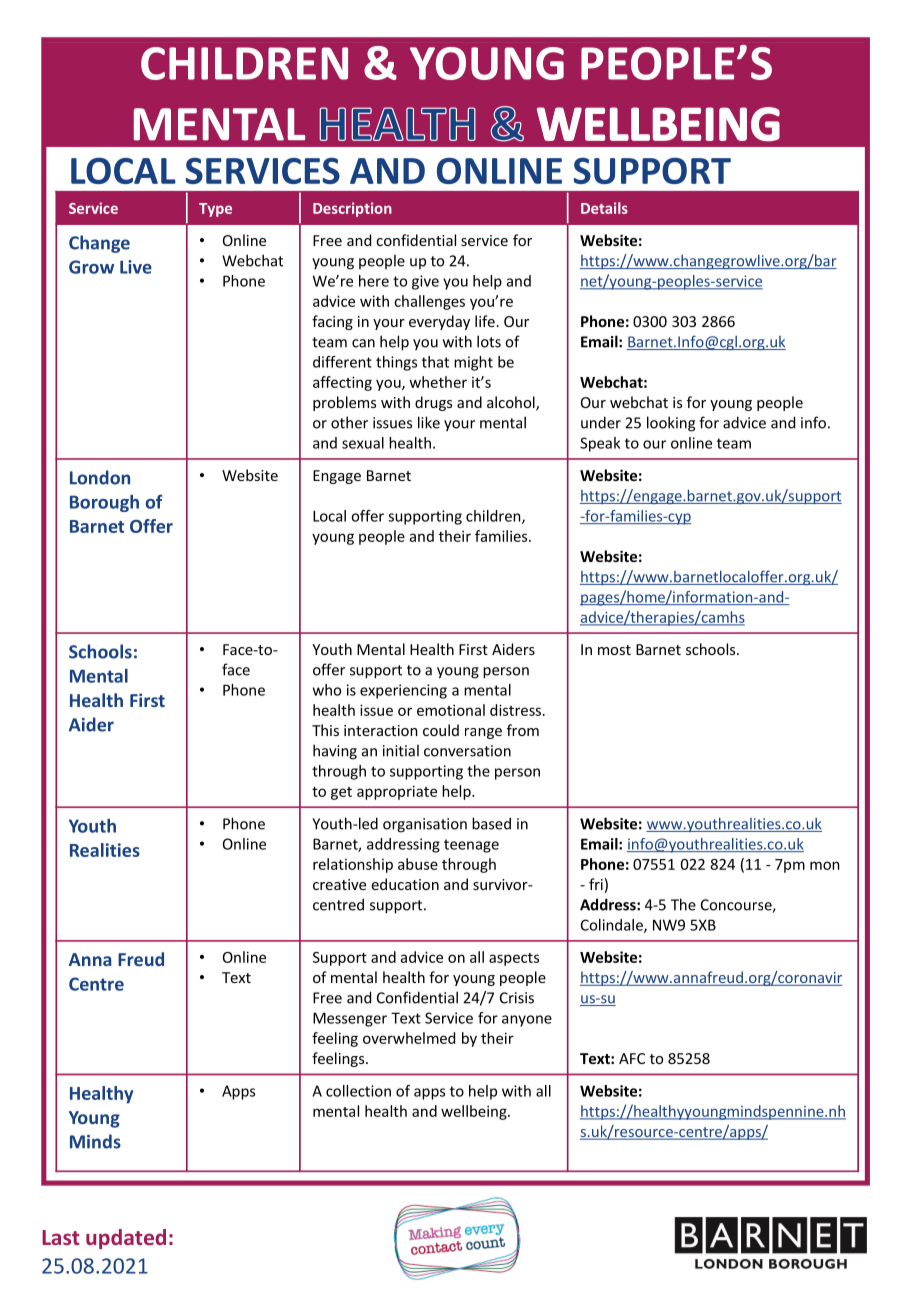  I want to click on aspects, so click(514, 959).
